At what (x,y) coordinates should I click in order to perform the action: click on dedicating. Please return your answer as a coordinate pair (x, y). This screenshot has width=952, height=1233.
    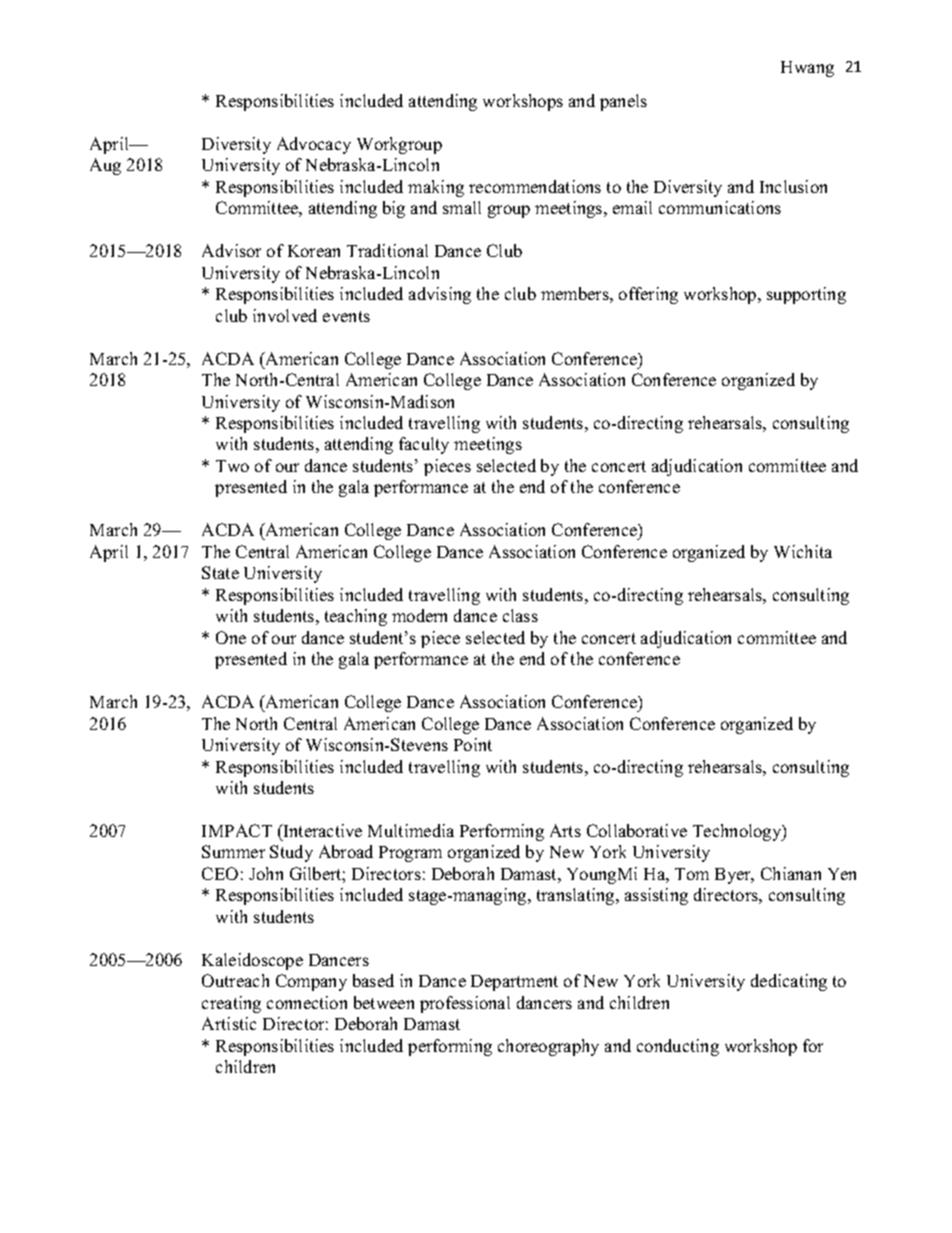
    Looking at the image, I should click on (789, 982).
